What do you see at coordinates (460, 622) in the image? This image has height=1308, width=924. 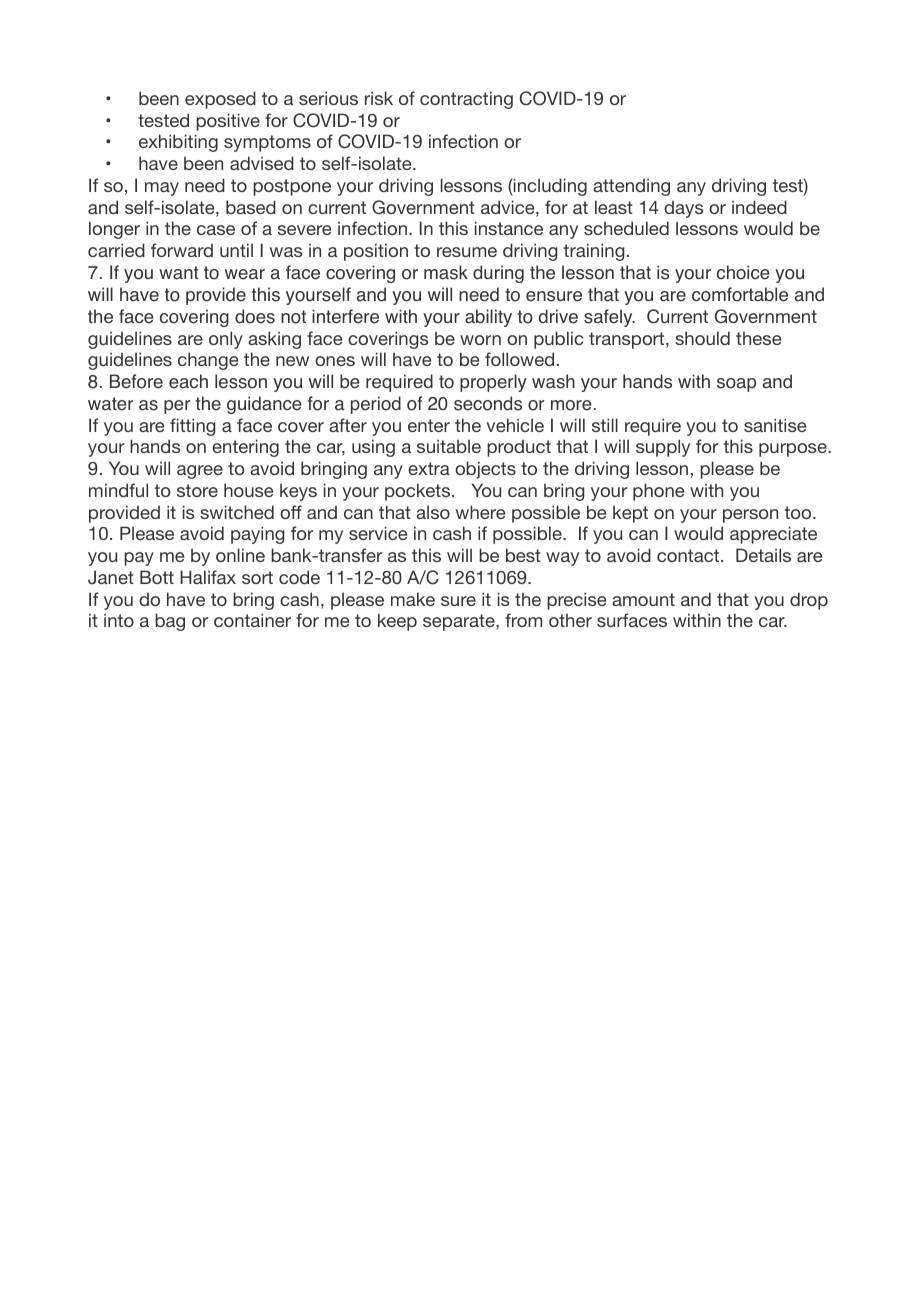 I see `separate` at bounding box center [460, 622].
